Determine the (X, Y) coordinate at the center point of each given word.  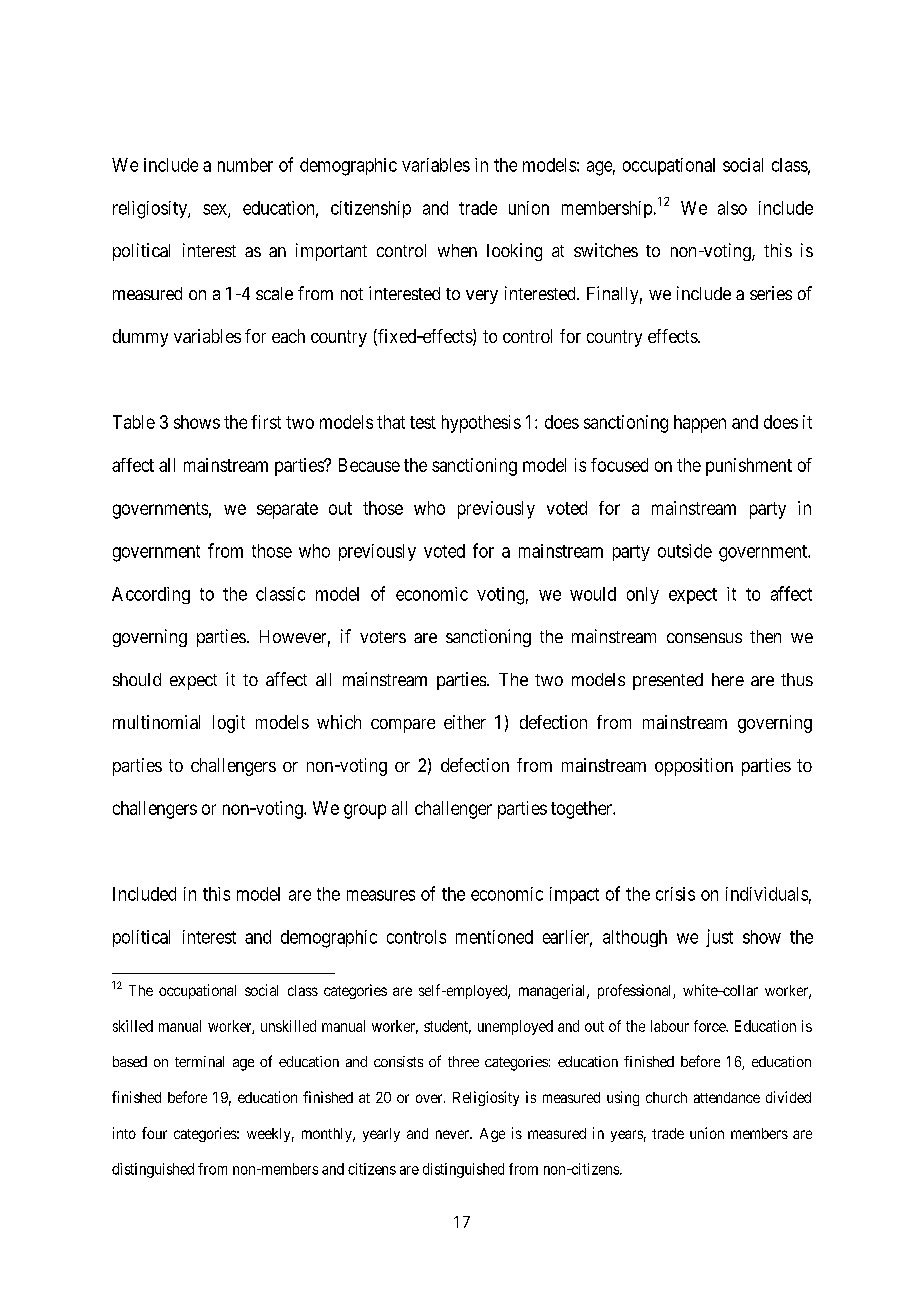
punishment (749, 467)
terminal (199, 1061)
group (365, 811)
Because (369, 465)
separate (287, 510)
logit (229, 724)
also (732, 208)
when (457, 250)
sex (216, 210)
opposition (694, 767)
